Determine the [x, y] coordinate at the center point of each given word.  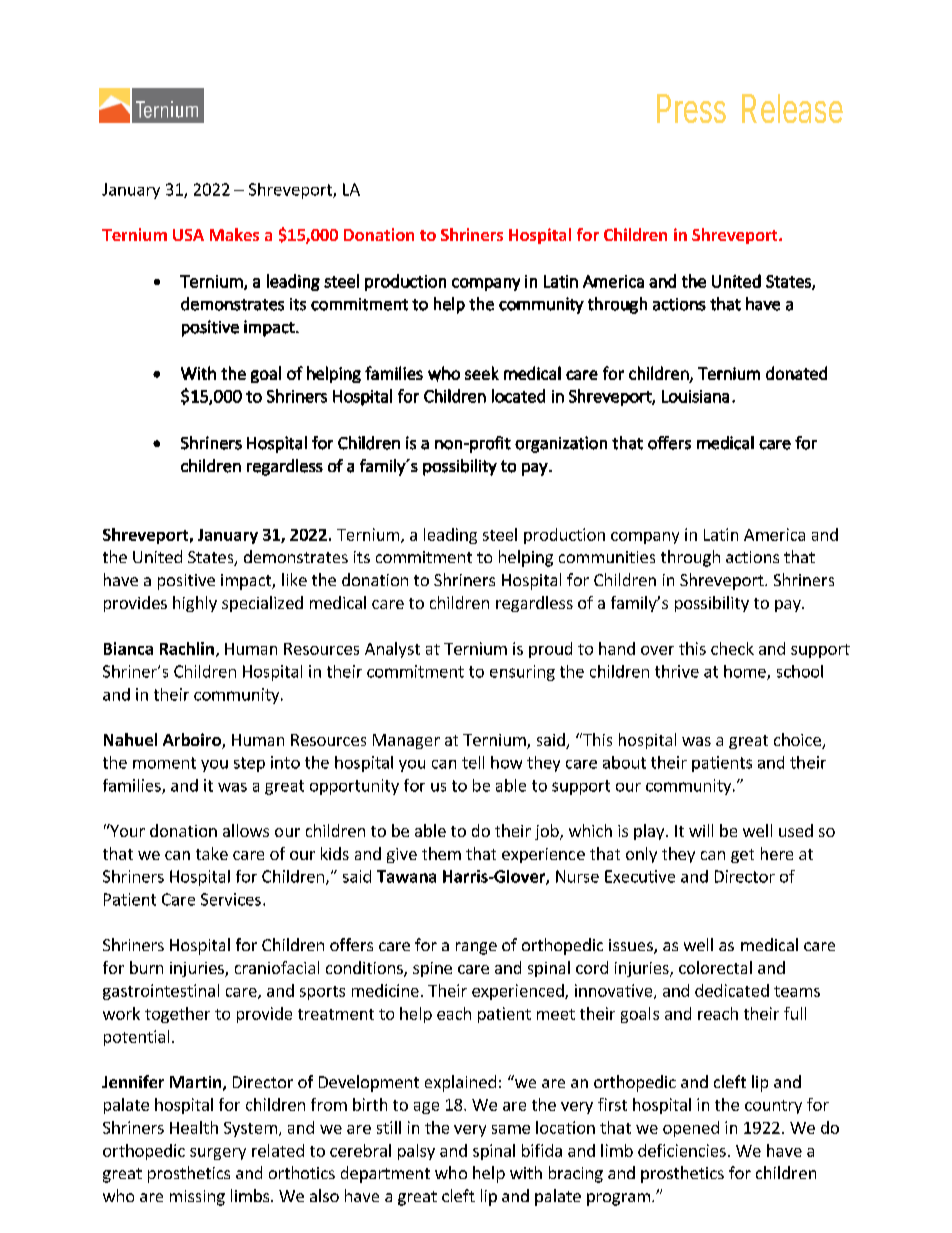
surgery [218, 1154]
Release [792, 108]
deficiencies [682, 1150]
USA [188, 235]
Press [691, 108]
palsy [416, 1152]
